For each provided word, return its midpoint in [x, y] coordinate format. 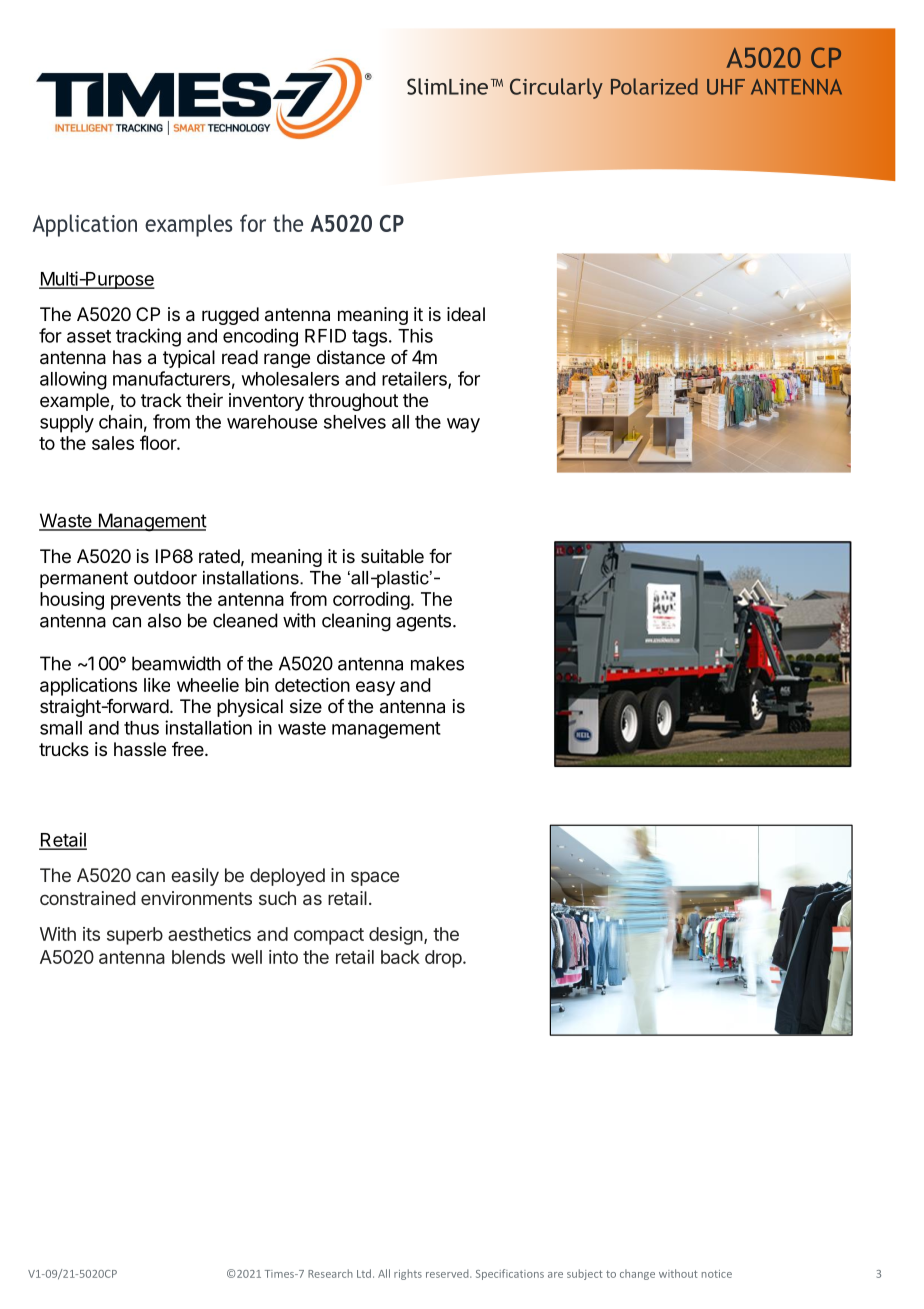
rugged [230, 316]
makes [437, 663]
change [637, 1274]
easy [375, 688]
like [157, 685]
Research [330, 1273]
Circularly [556, 88]
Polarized [654, 86]
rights [408, 1274]
